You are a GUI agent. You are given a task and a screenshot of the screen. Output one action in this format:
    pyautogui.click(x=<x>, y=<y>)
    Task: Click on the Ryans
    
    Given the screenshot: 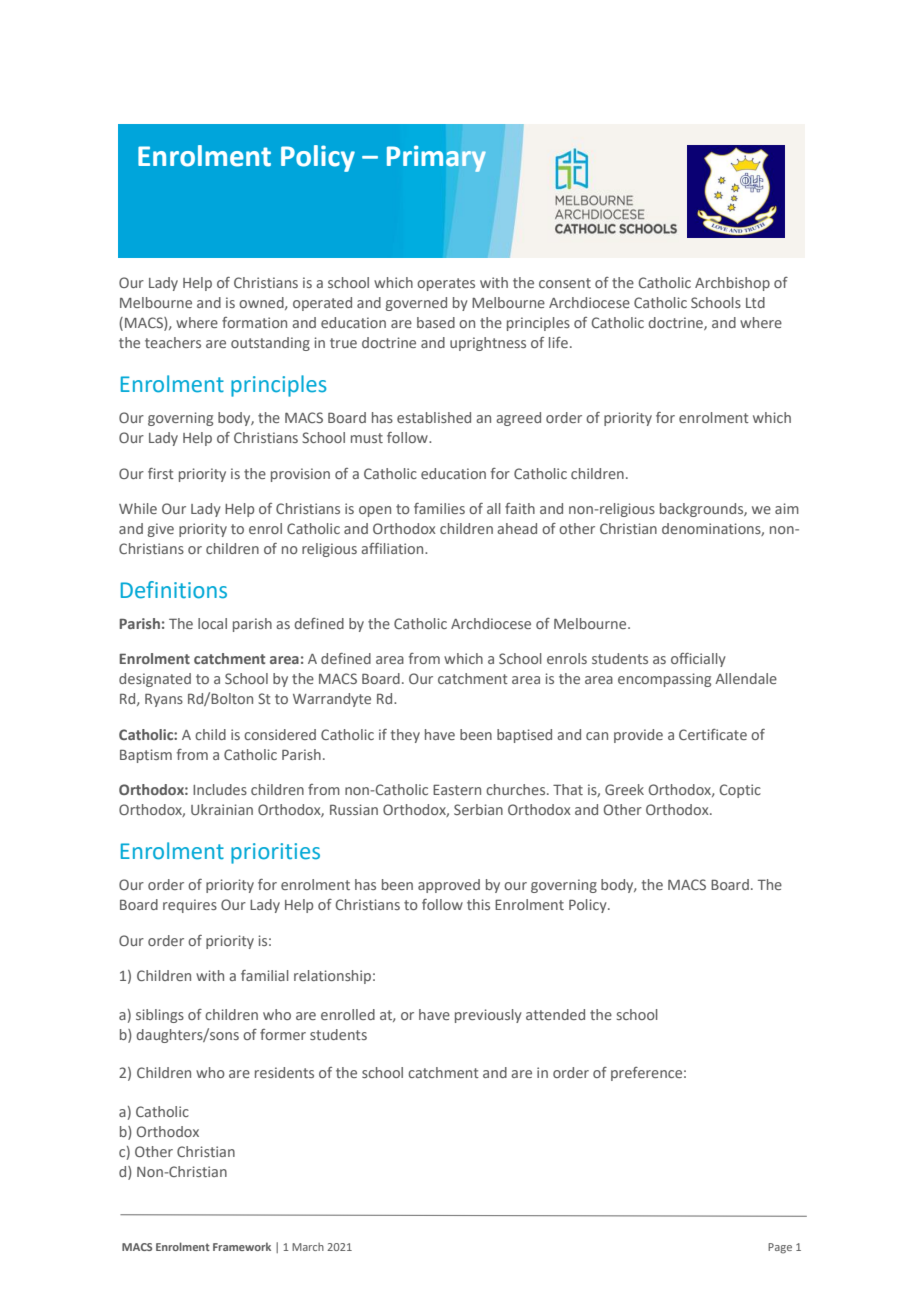 What is the action you would take?
    pyautogui.click(x=164, y=700)
